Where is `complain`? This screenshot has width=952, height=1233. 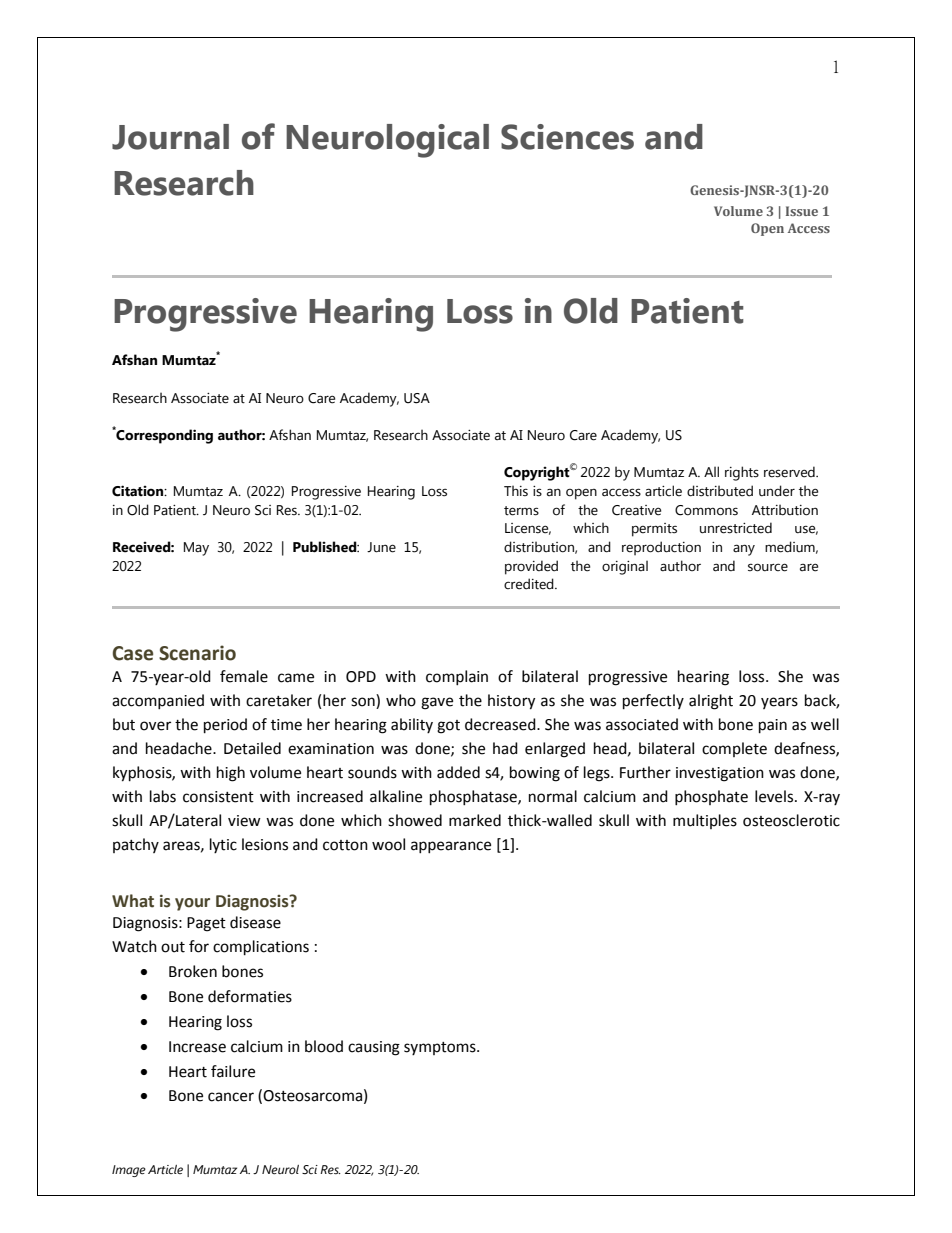
complain is located at coordinates (457, 677).
